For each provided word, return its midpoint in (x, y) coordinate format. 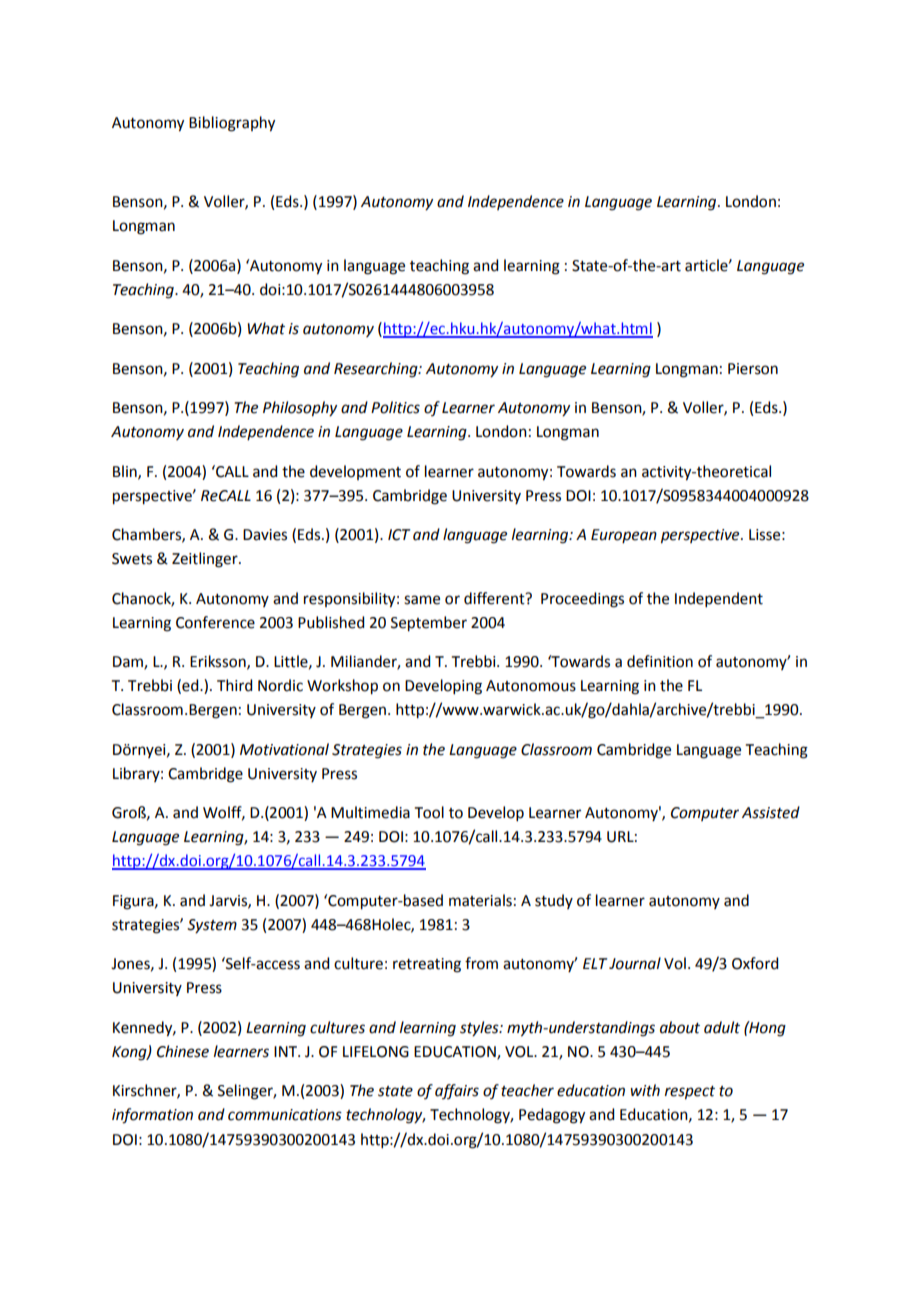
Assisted (771, 812)
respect (690, 1093)
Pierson (753, 369)
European (624, 536)
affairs (457, 1091)
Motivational (284, 749)
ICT (399, 535)
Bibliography (232, 124)
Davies (265, 535)
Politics (395, 407)
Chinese (183, 1051)
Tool (429, 812)
